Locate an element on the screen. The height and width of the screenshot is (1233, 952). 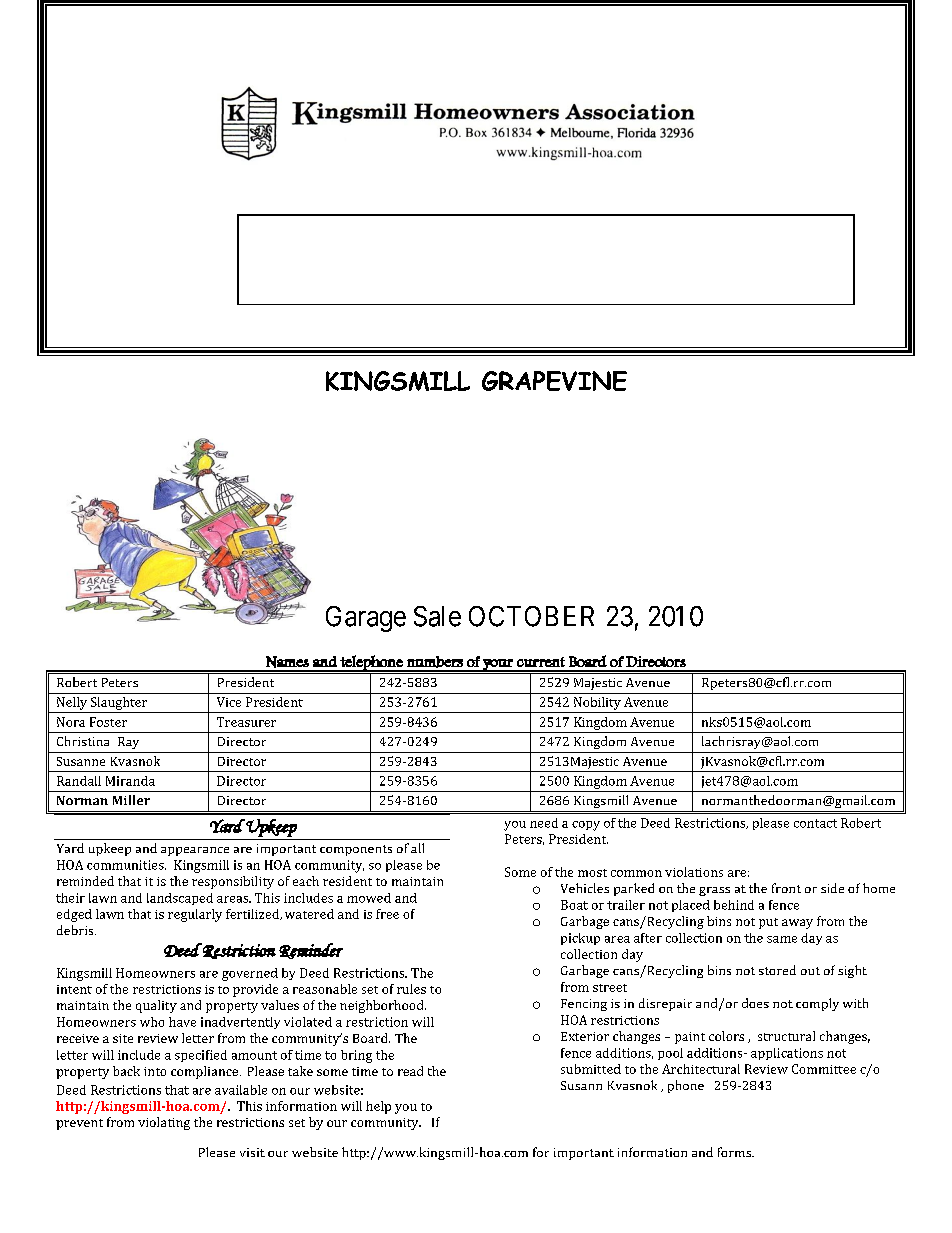
Vice is located at coordinates (229, 702).
